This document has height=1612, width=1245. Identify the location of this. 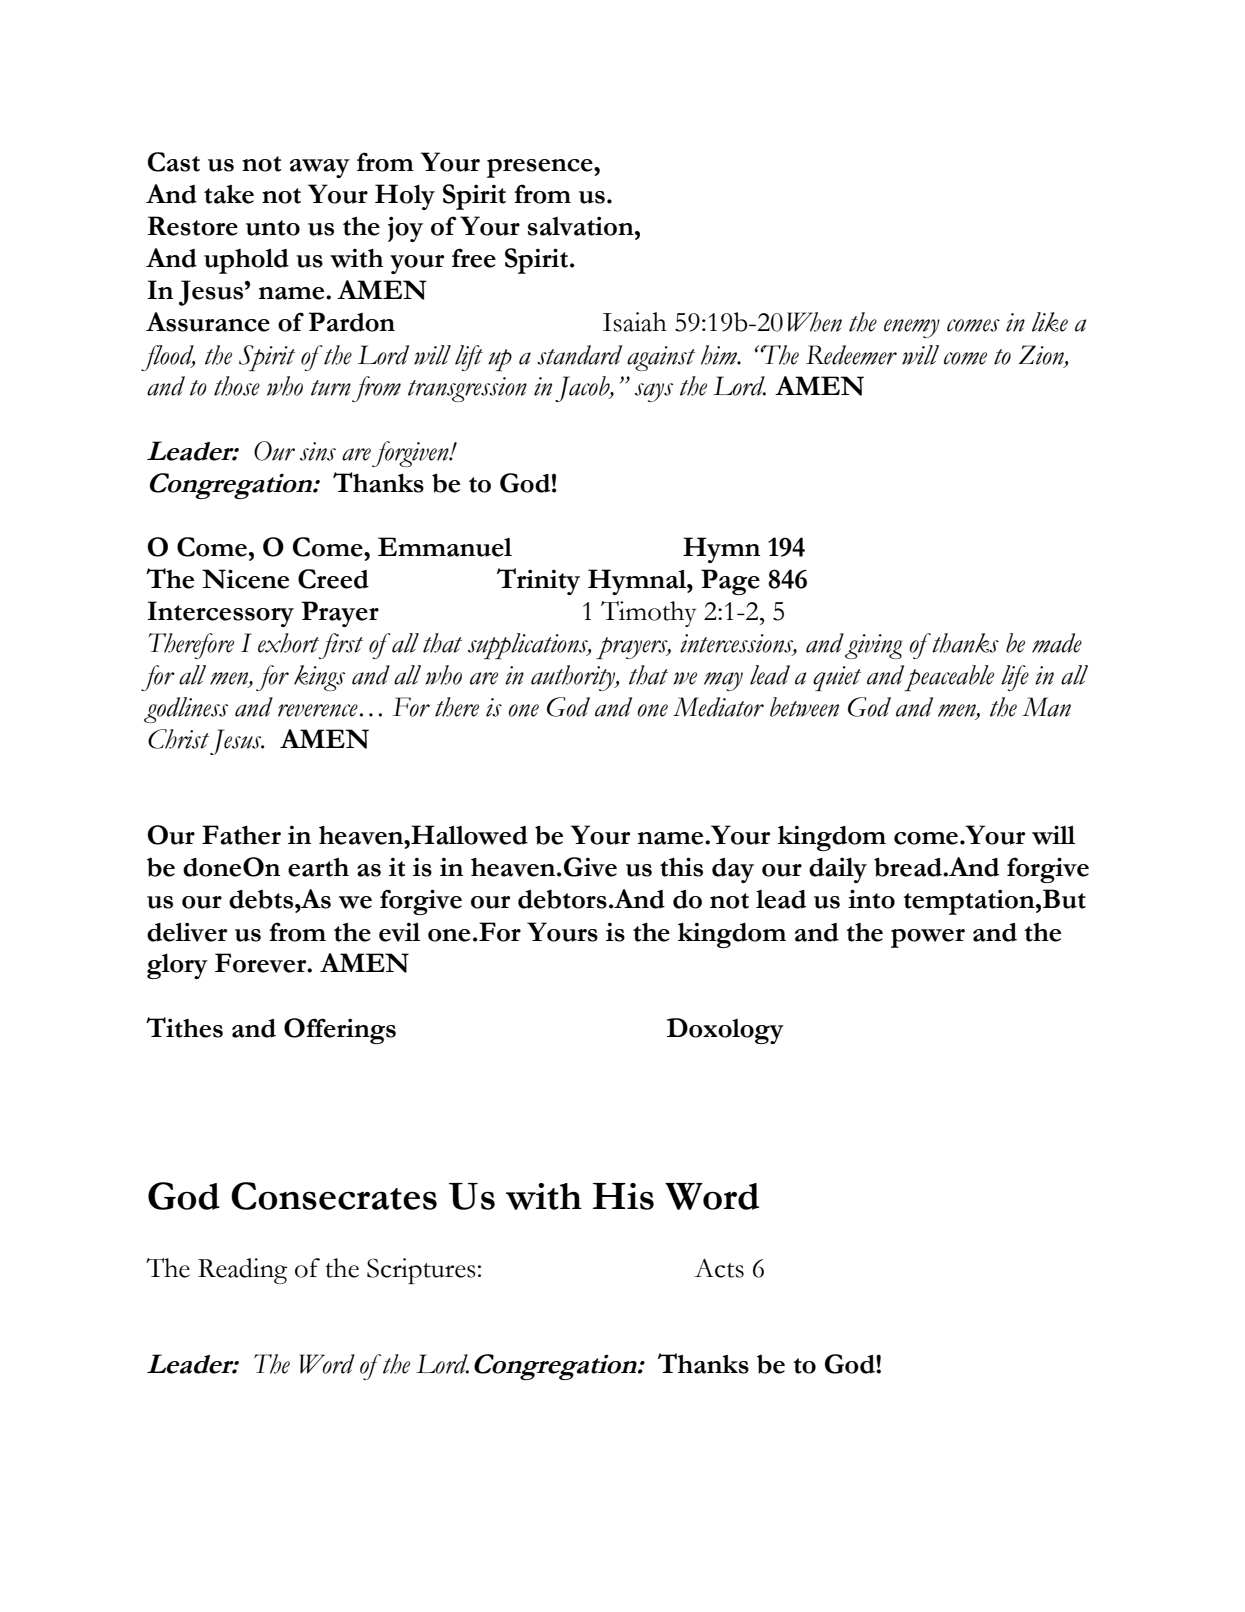
(681, 867).
